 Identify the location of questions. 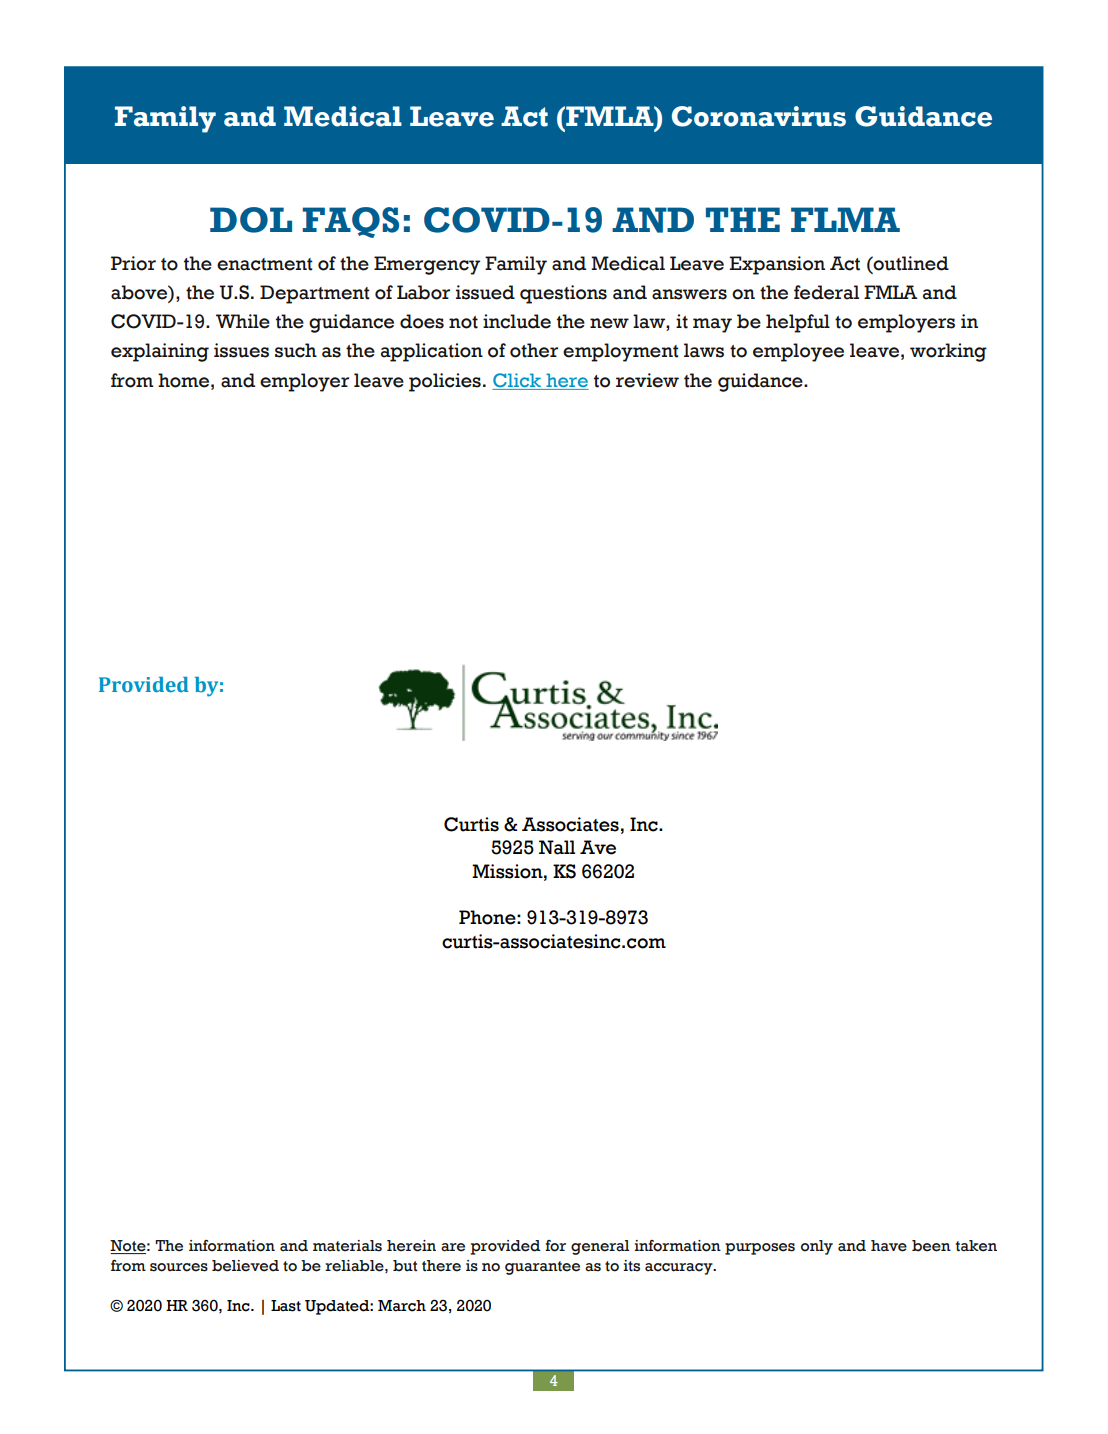
(563, 294).
